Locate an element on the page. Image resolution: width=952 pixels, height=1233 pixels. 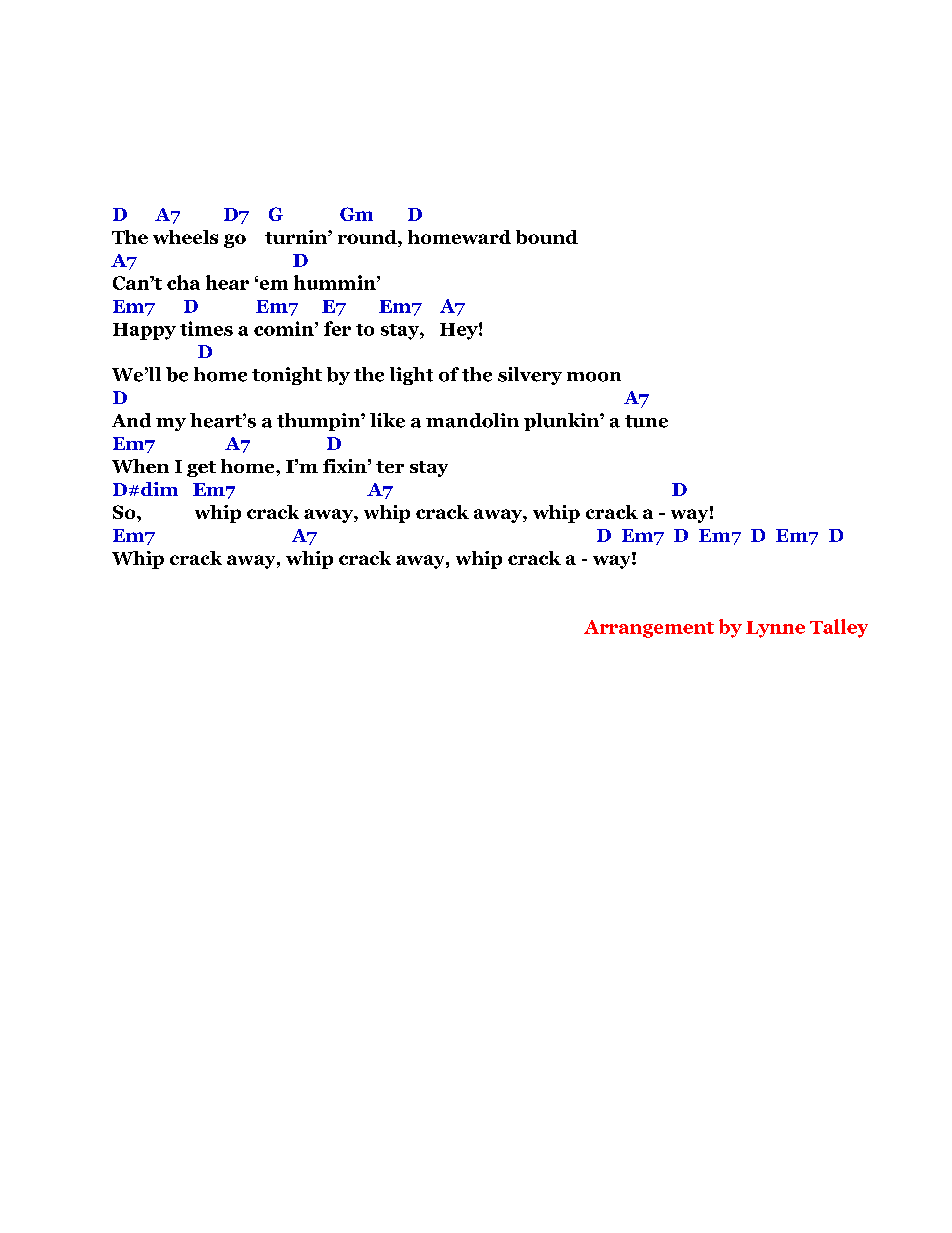
round is located at coordinates (368, 238).
